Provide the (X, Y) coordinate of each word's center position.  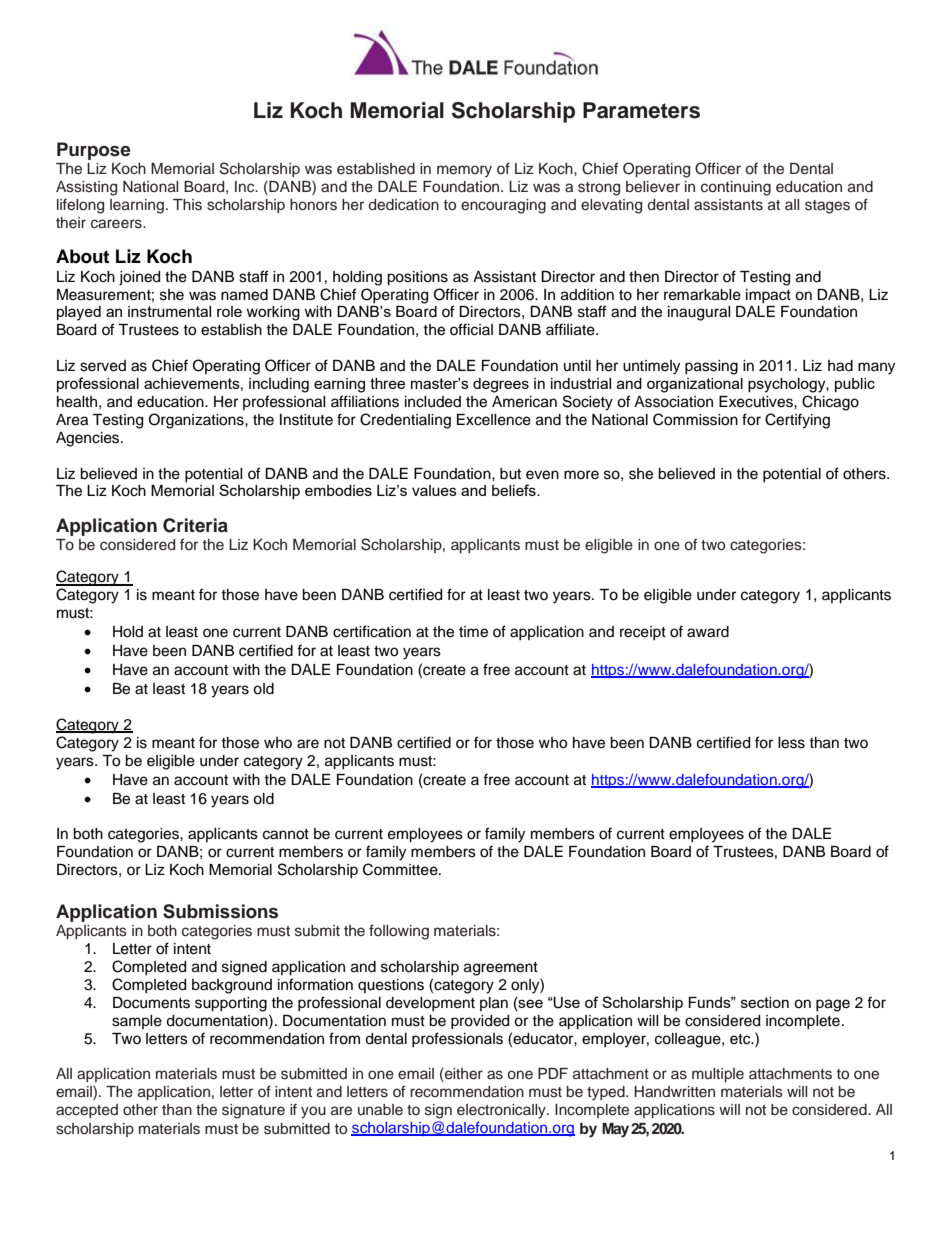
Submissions (220, 911)
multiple (718, 1075)
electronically (502, 1111)
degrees (501, 385)
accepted (87, 1111)
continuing (736, 188)
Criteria (195, 525)
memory (464, 171)
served (103, 366)
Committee (401, 869)
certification (372, 631)
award (708, 632)
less (791, 743)
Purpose (94, 151)
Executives (757, 402)
